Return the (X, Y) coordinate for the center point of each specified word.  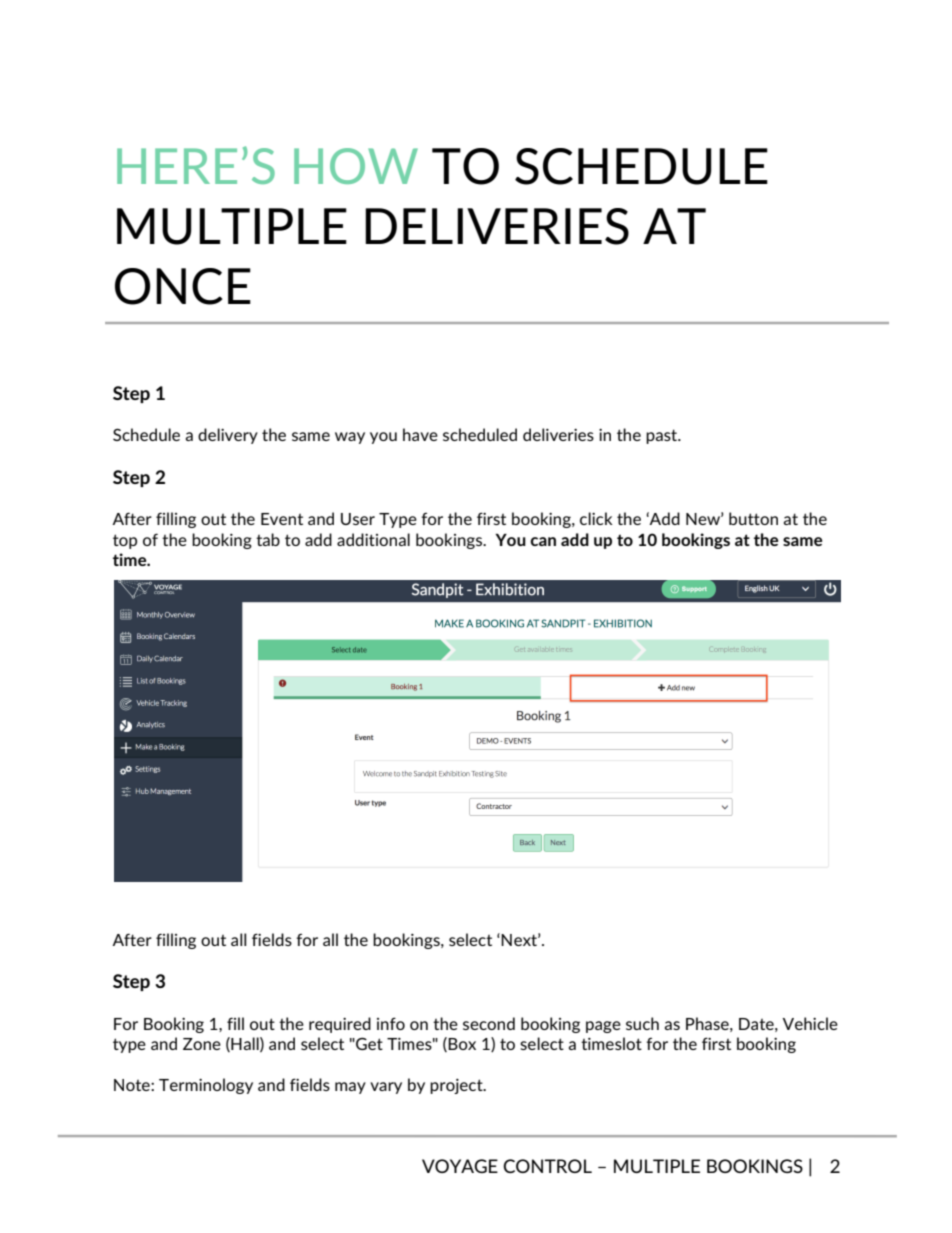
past (663, 436)
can (543, 541)
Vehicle (810, 1023)
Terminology (206, 1086)
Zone (202, 1044)
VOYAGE (460, 1166)
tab (268, 539)
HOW (356, 166)
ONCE (183, 286)
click (596, 518)
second (489, 1023)
